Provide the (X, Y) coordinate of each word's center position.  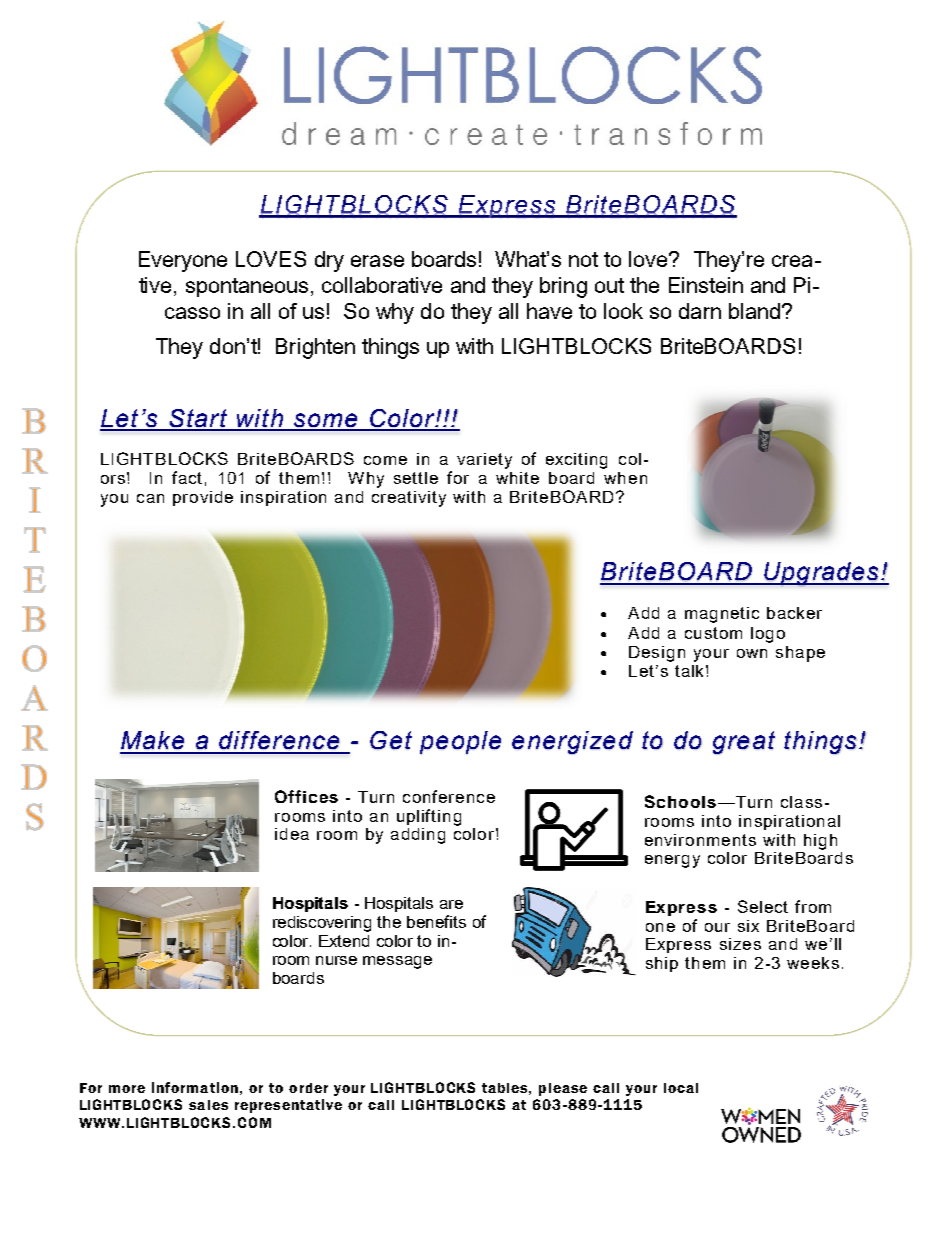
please (563, 1089)
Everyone (183, 261)
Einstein (706, 285)
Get (391, 740)
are (451, 904)
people (460, 742)
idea (292, 834)
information (195, 1087)
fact (187, 477)
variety (484, 461)
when (625, 478)
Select (763, 906)
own (752, 653)
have (549, 311)
